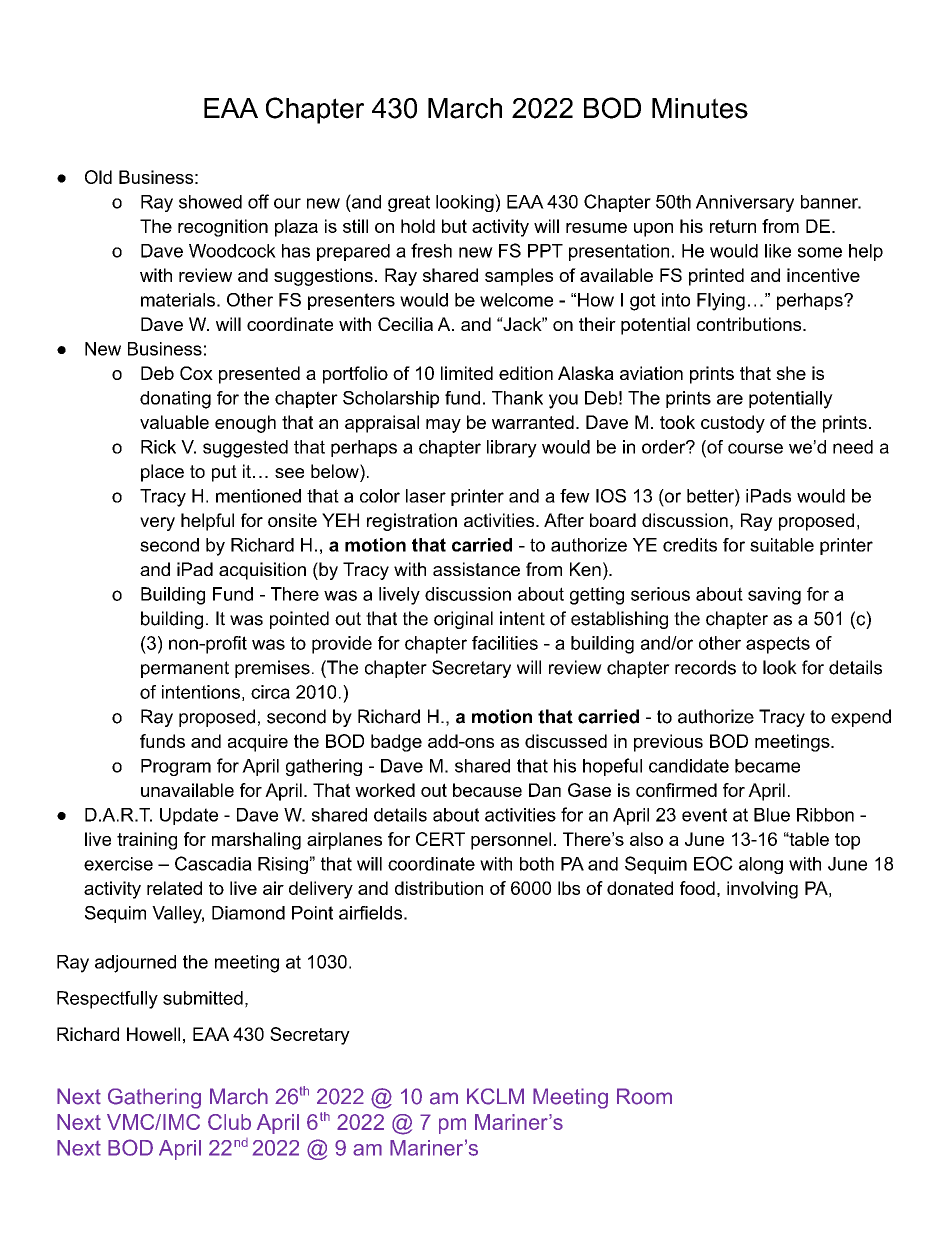  I want to click on great, so click(409, 203).
